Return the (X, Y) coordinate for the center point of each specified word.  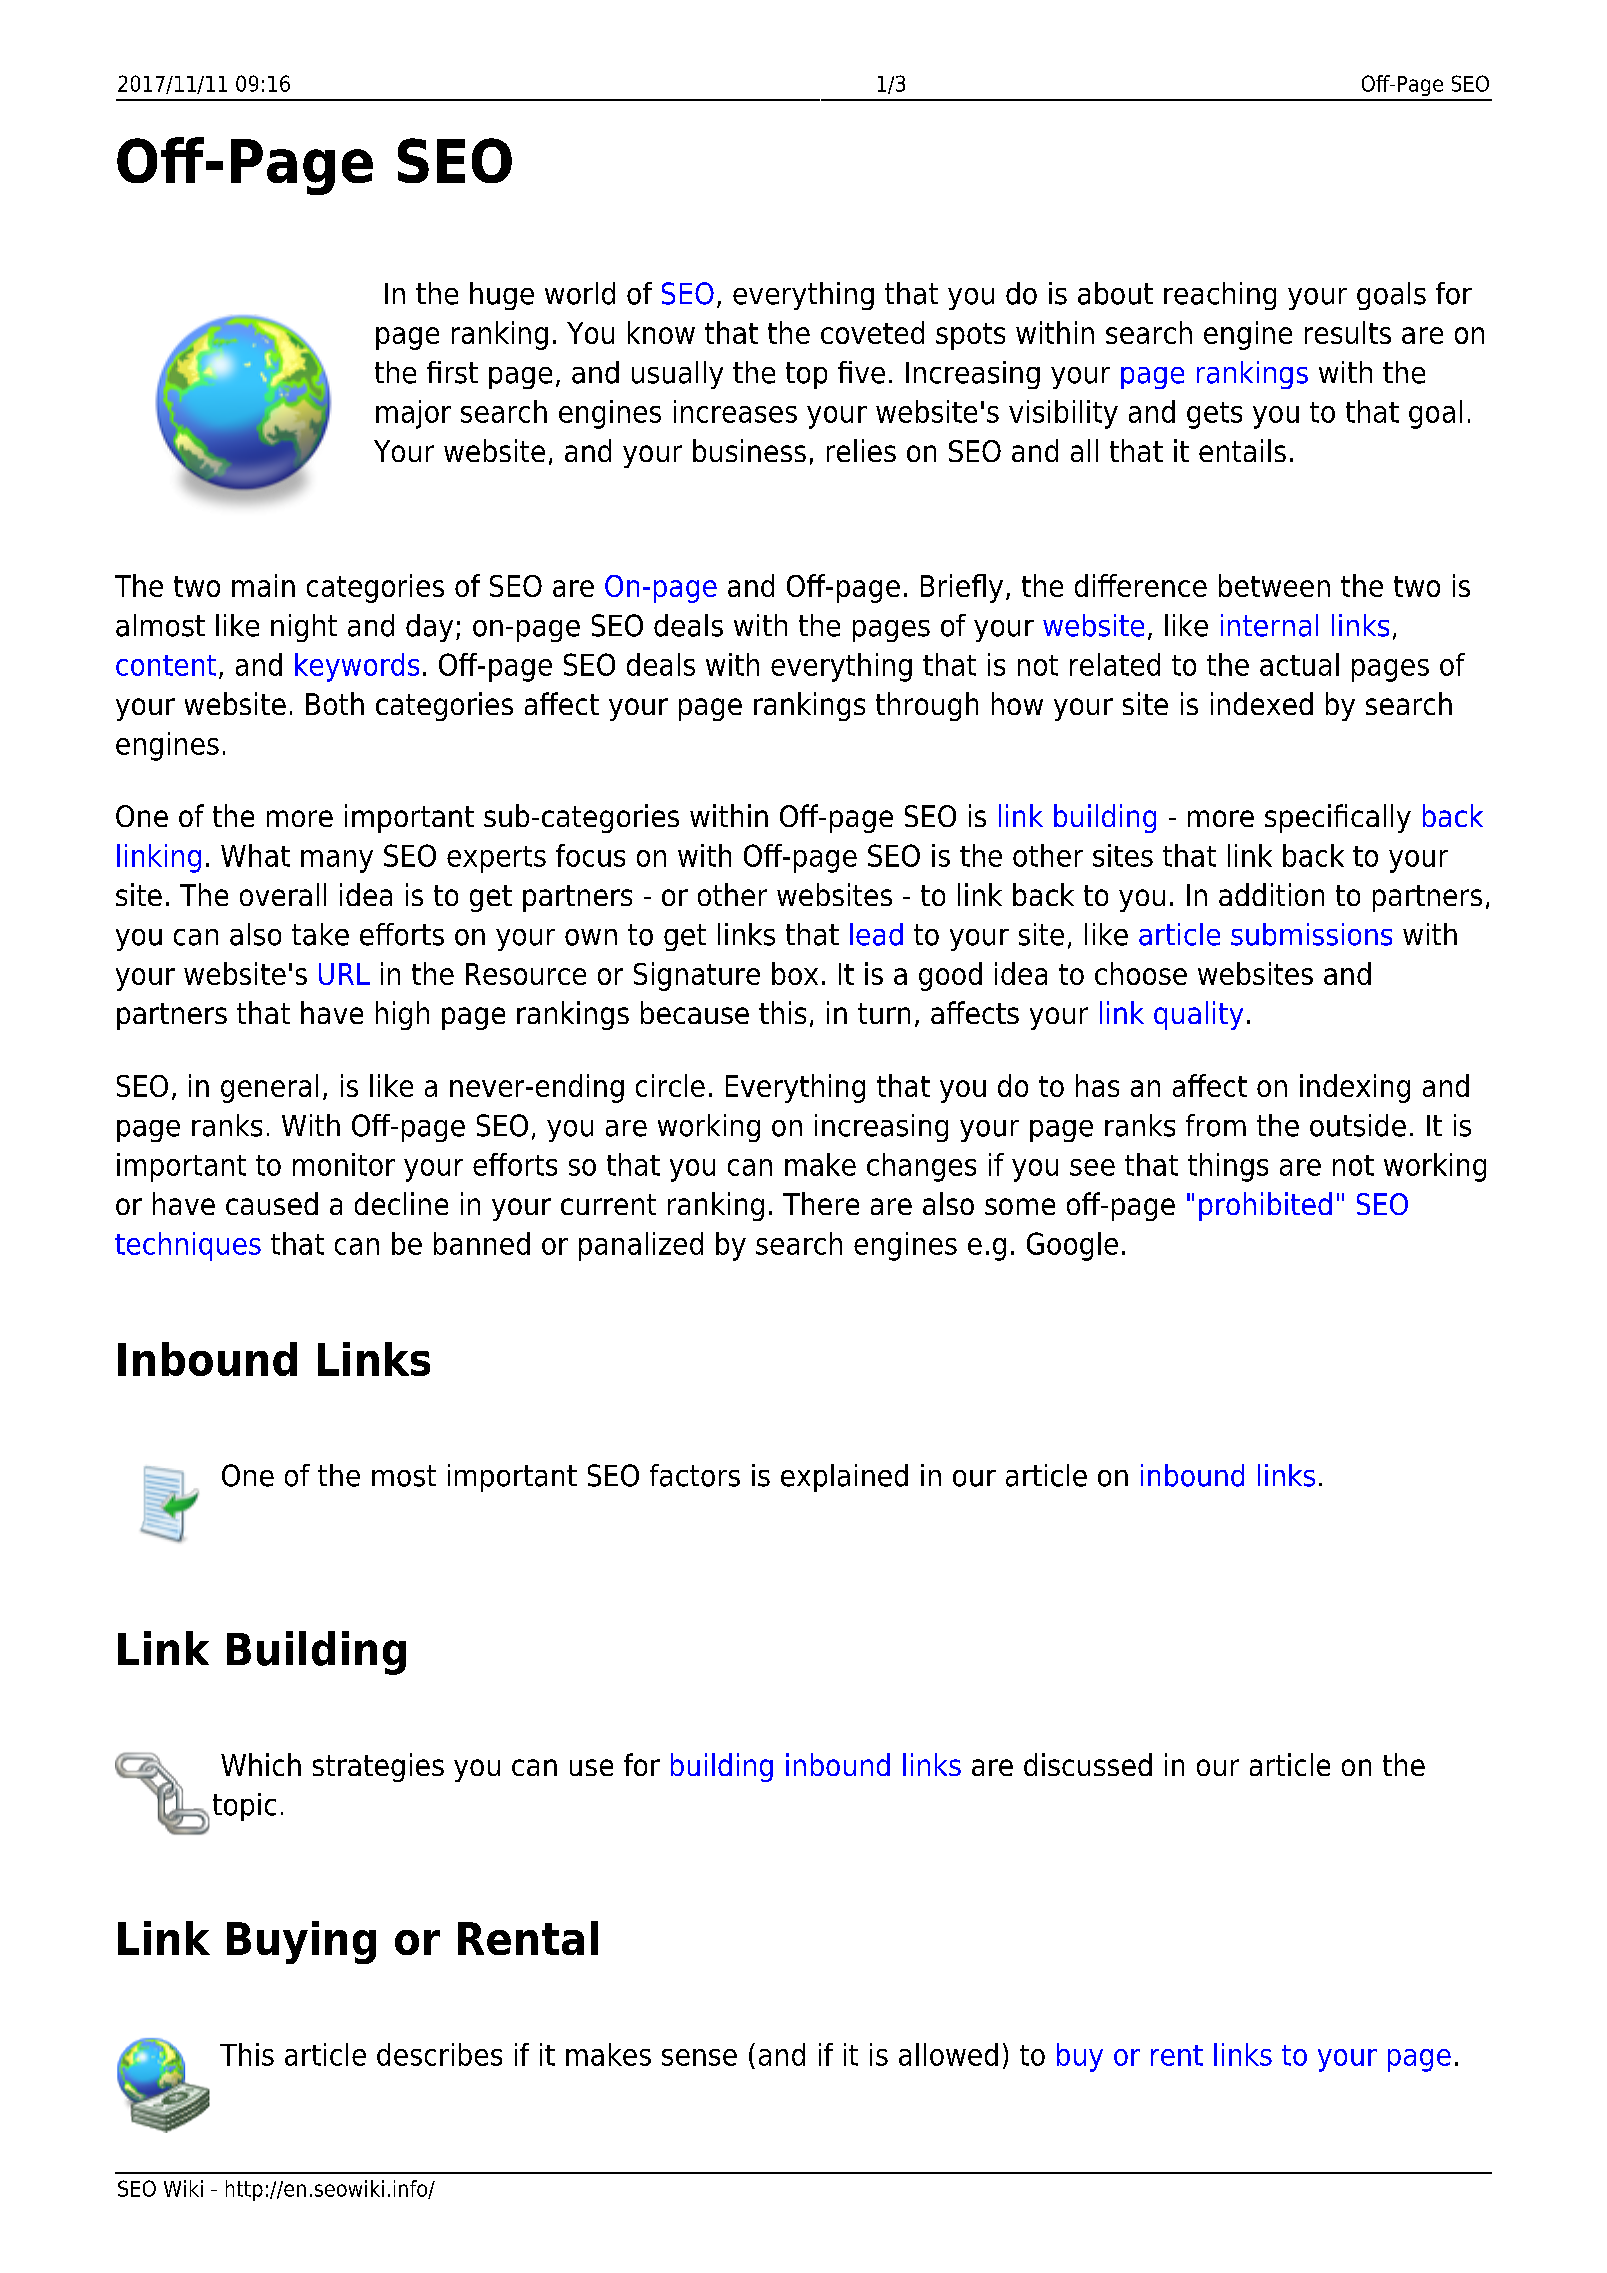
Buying (301, 1942)
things (1228, 1167)
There (821, 1203)
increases (735, 411)
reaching (1220, 296)
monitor (344, 1164)
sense (699, 2057)
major (413, 414)
